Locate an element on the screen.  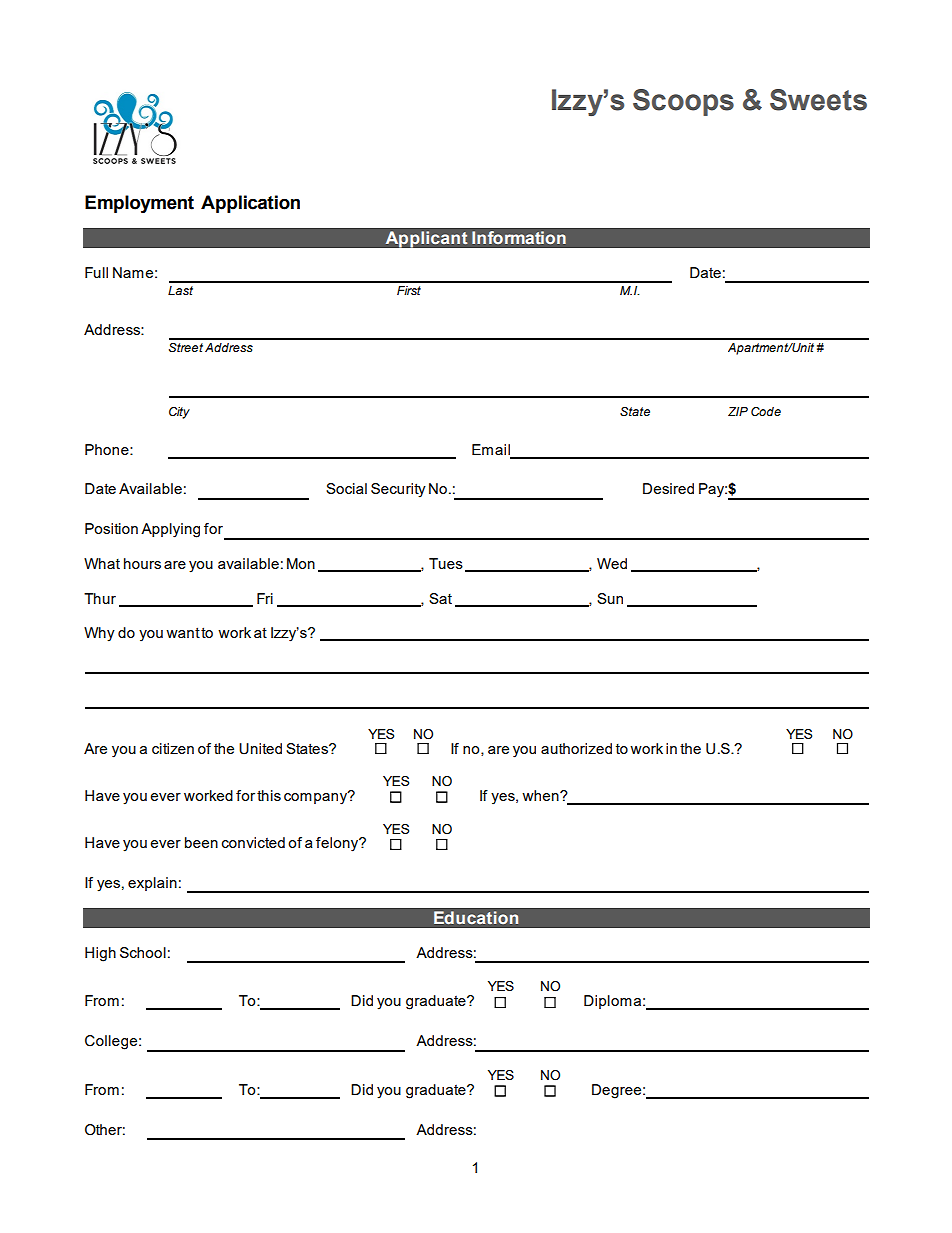
Sweets is located at coordinates (818, 100).
